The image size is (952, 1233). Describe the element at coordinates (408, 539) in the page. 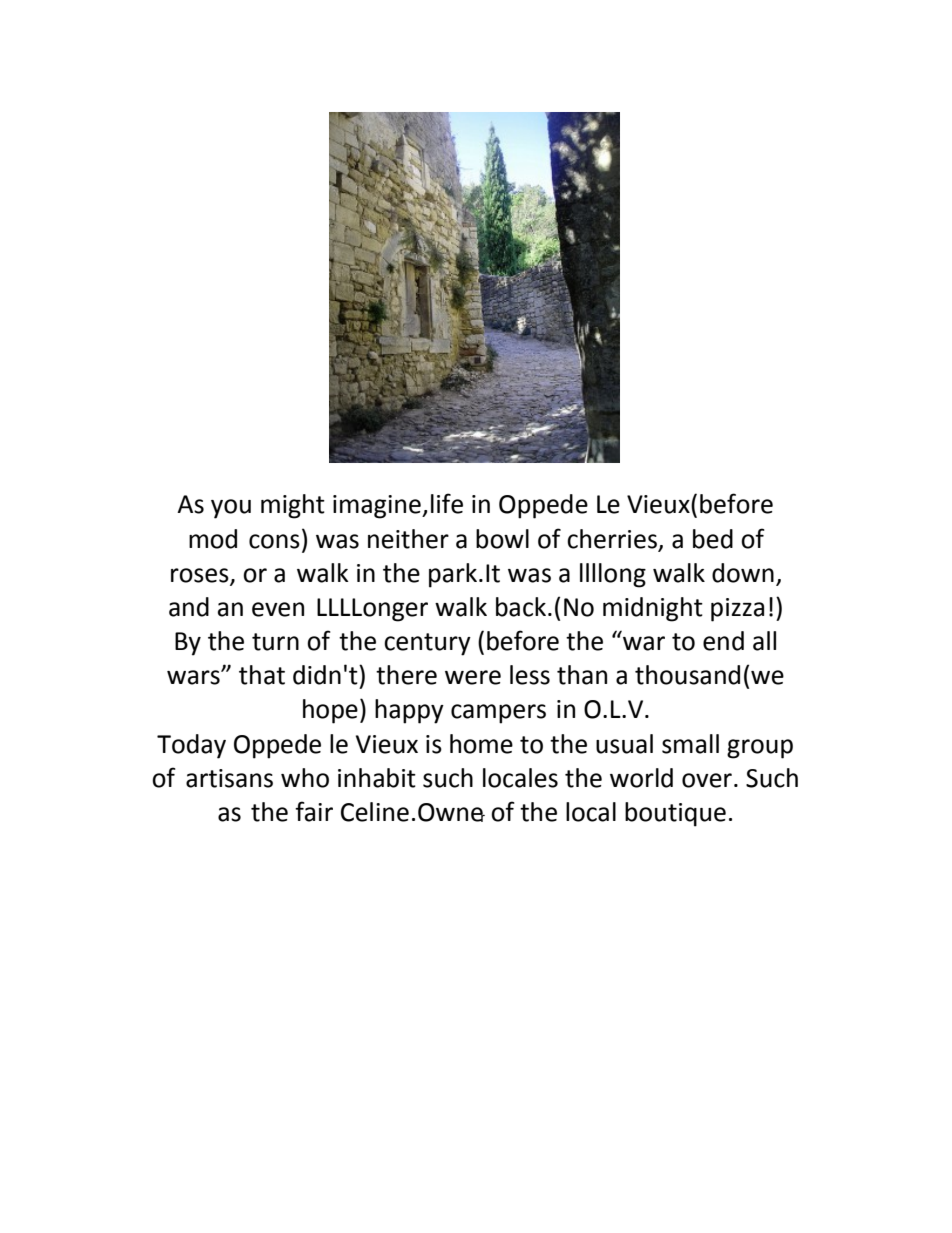

I see `neither` at that location.
